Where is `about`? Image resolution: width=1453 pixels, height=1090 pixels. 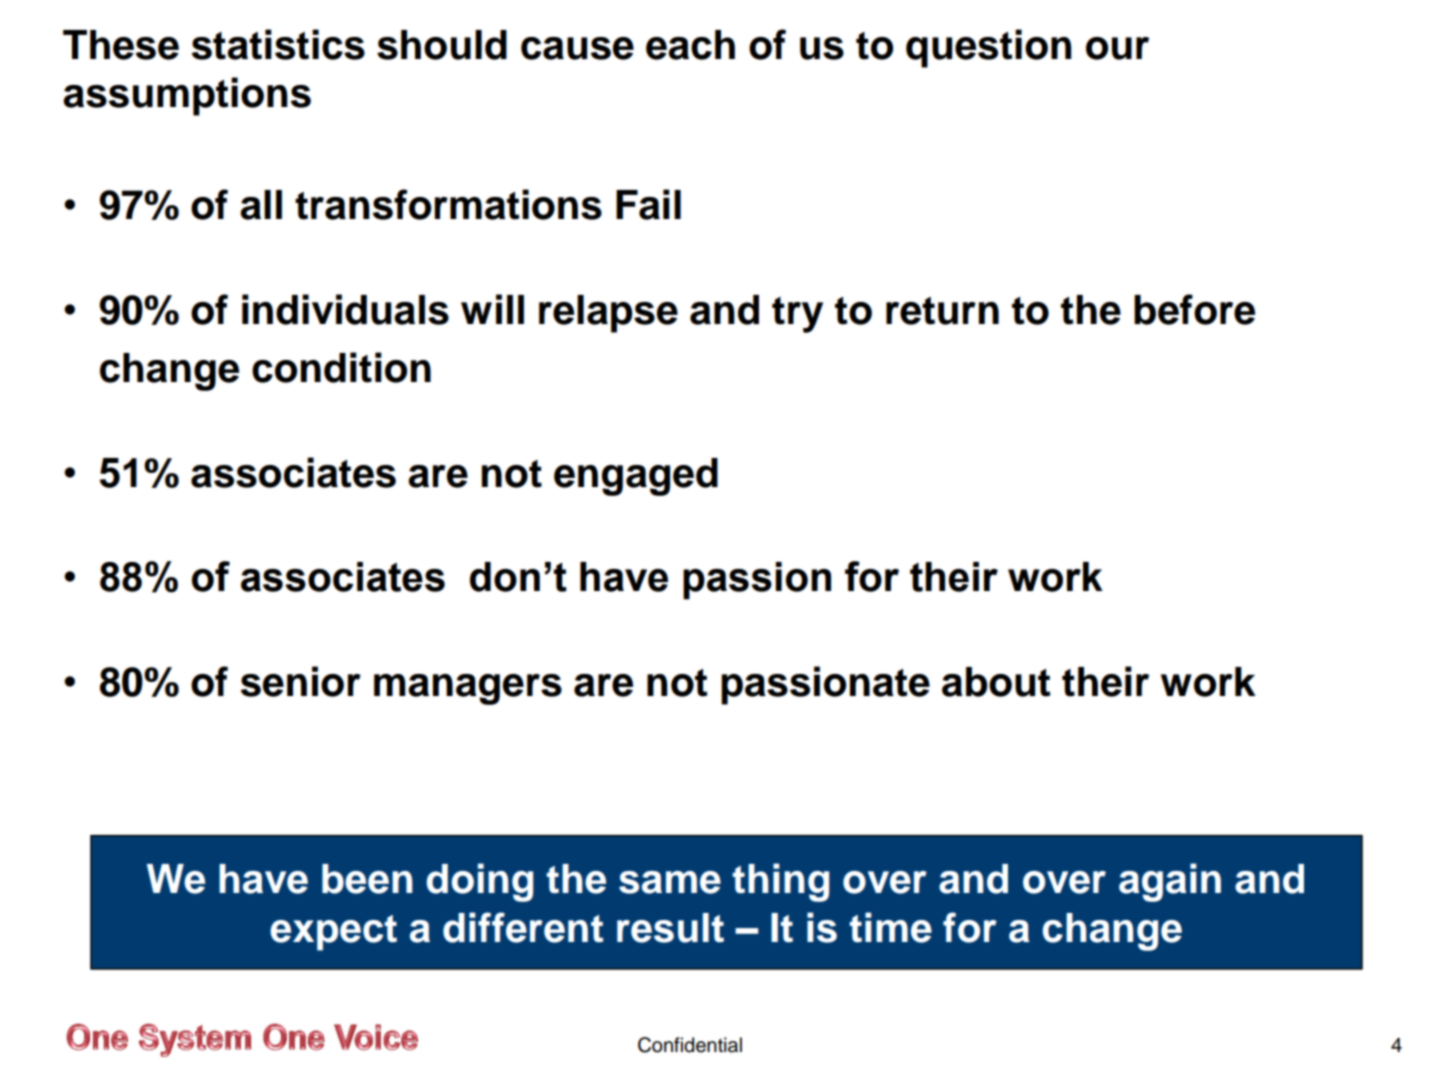 about is located at coordinates (996, 682).
